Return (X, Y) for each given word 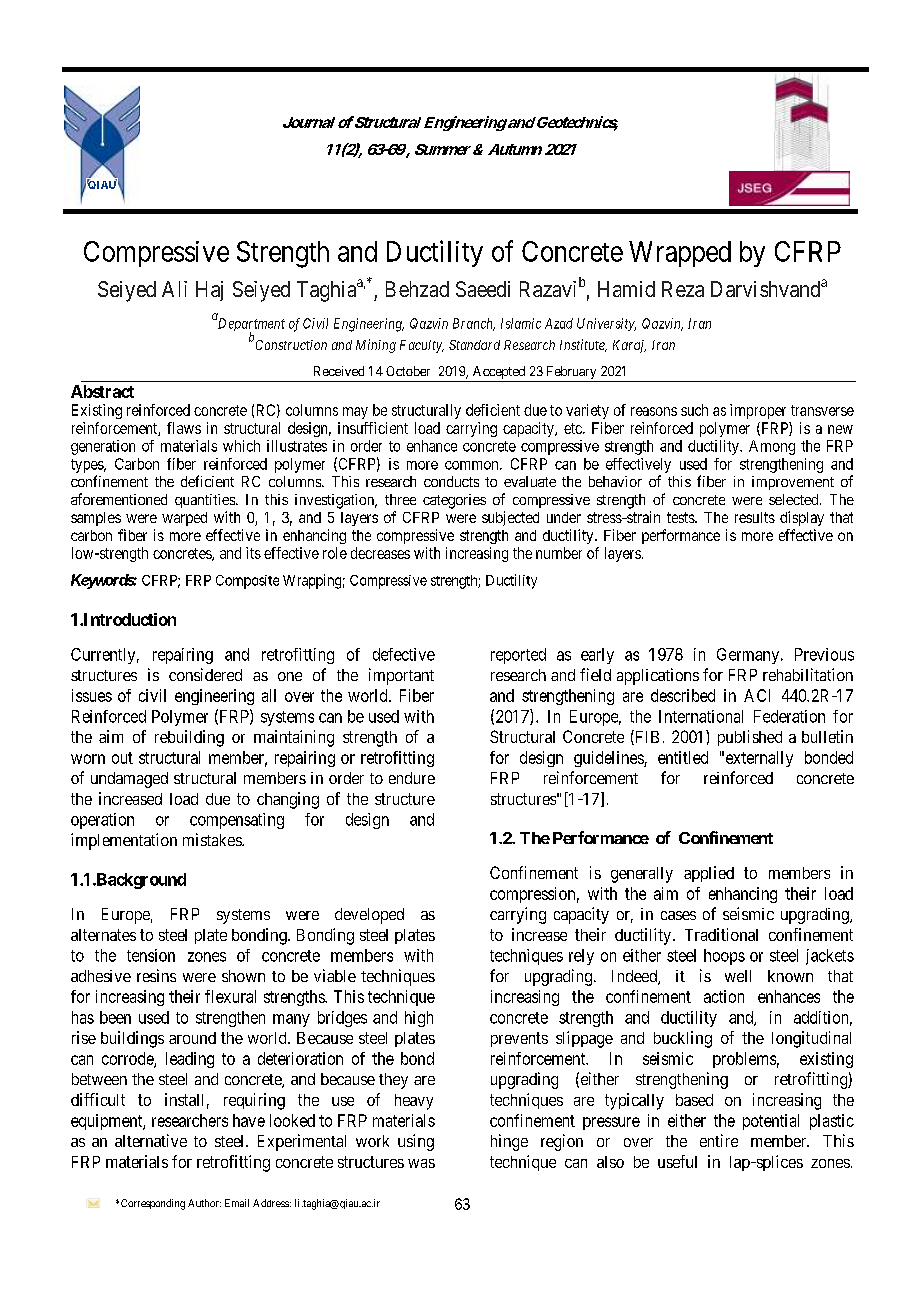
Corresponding (153, 1204)
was (421, 1163)
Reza (683, 289)
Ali (174, 289)
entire (719, 1140)
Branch (474, 324)
